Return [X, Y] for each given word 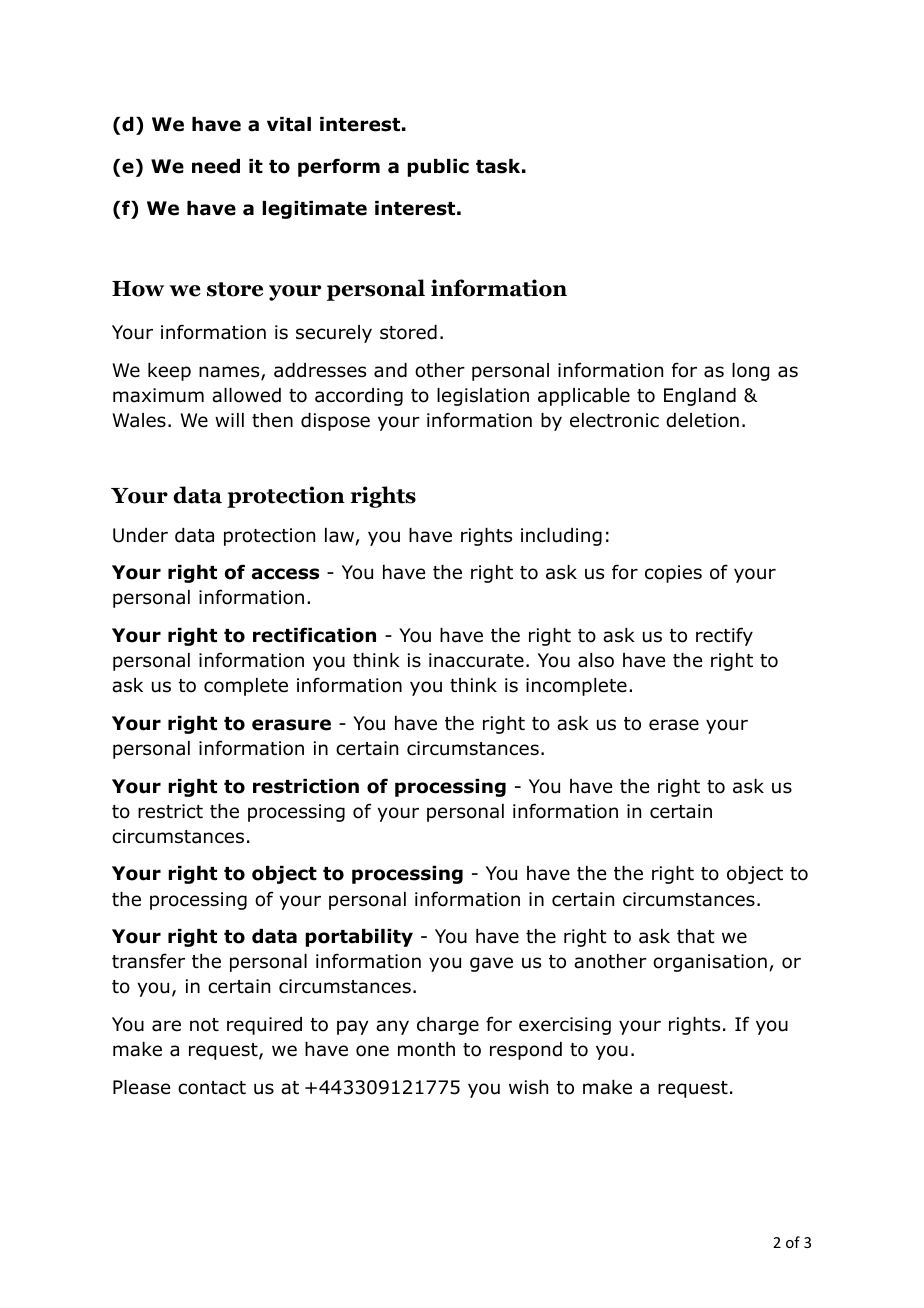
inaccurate [476, 660]
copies [673, 574]
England [700, 397]
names [230, 373]
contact [212, 1088]
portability [359, 938]
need [216, 166]
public [438, 168]
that [696, 936]
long [750, 372]
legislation [483, 397]
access [285, 574]
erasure [291, 725]
